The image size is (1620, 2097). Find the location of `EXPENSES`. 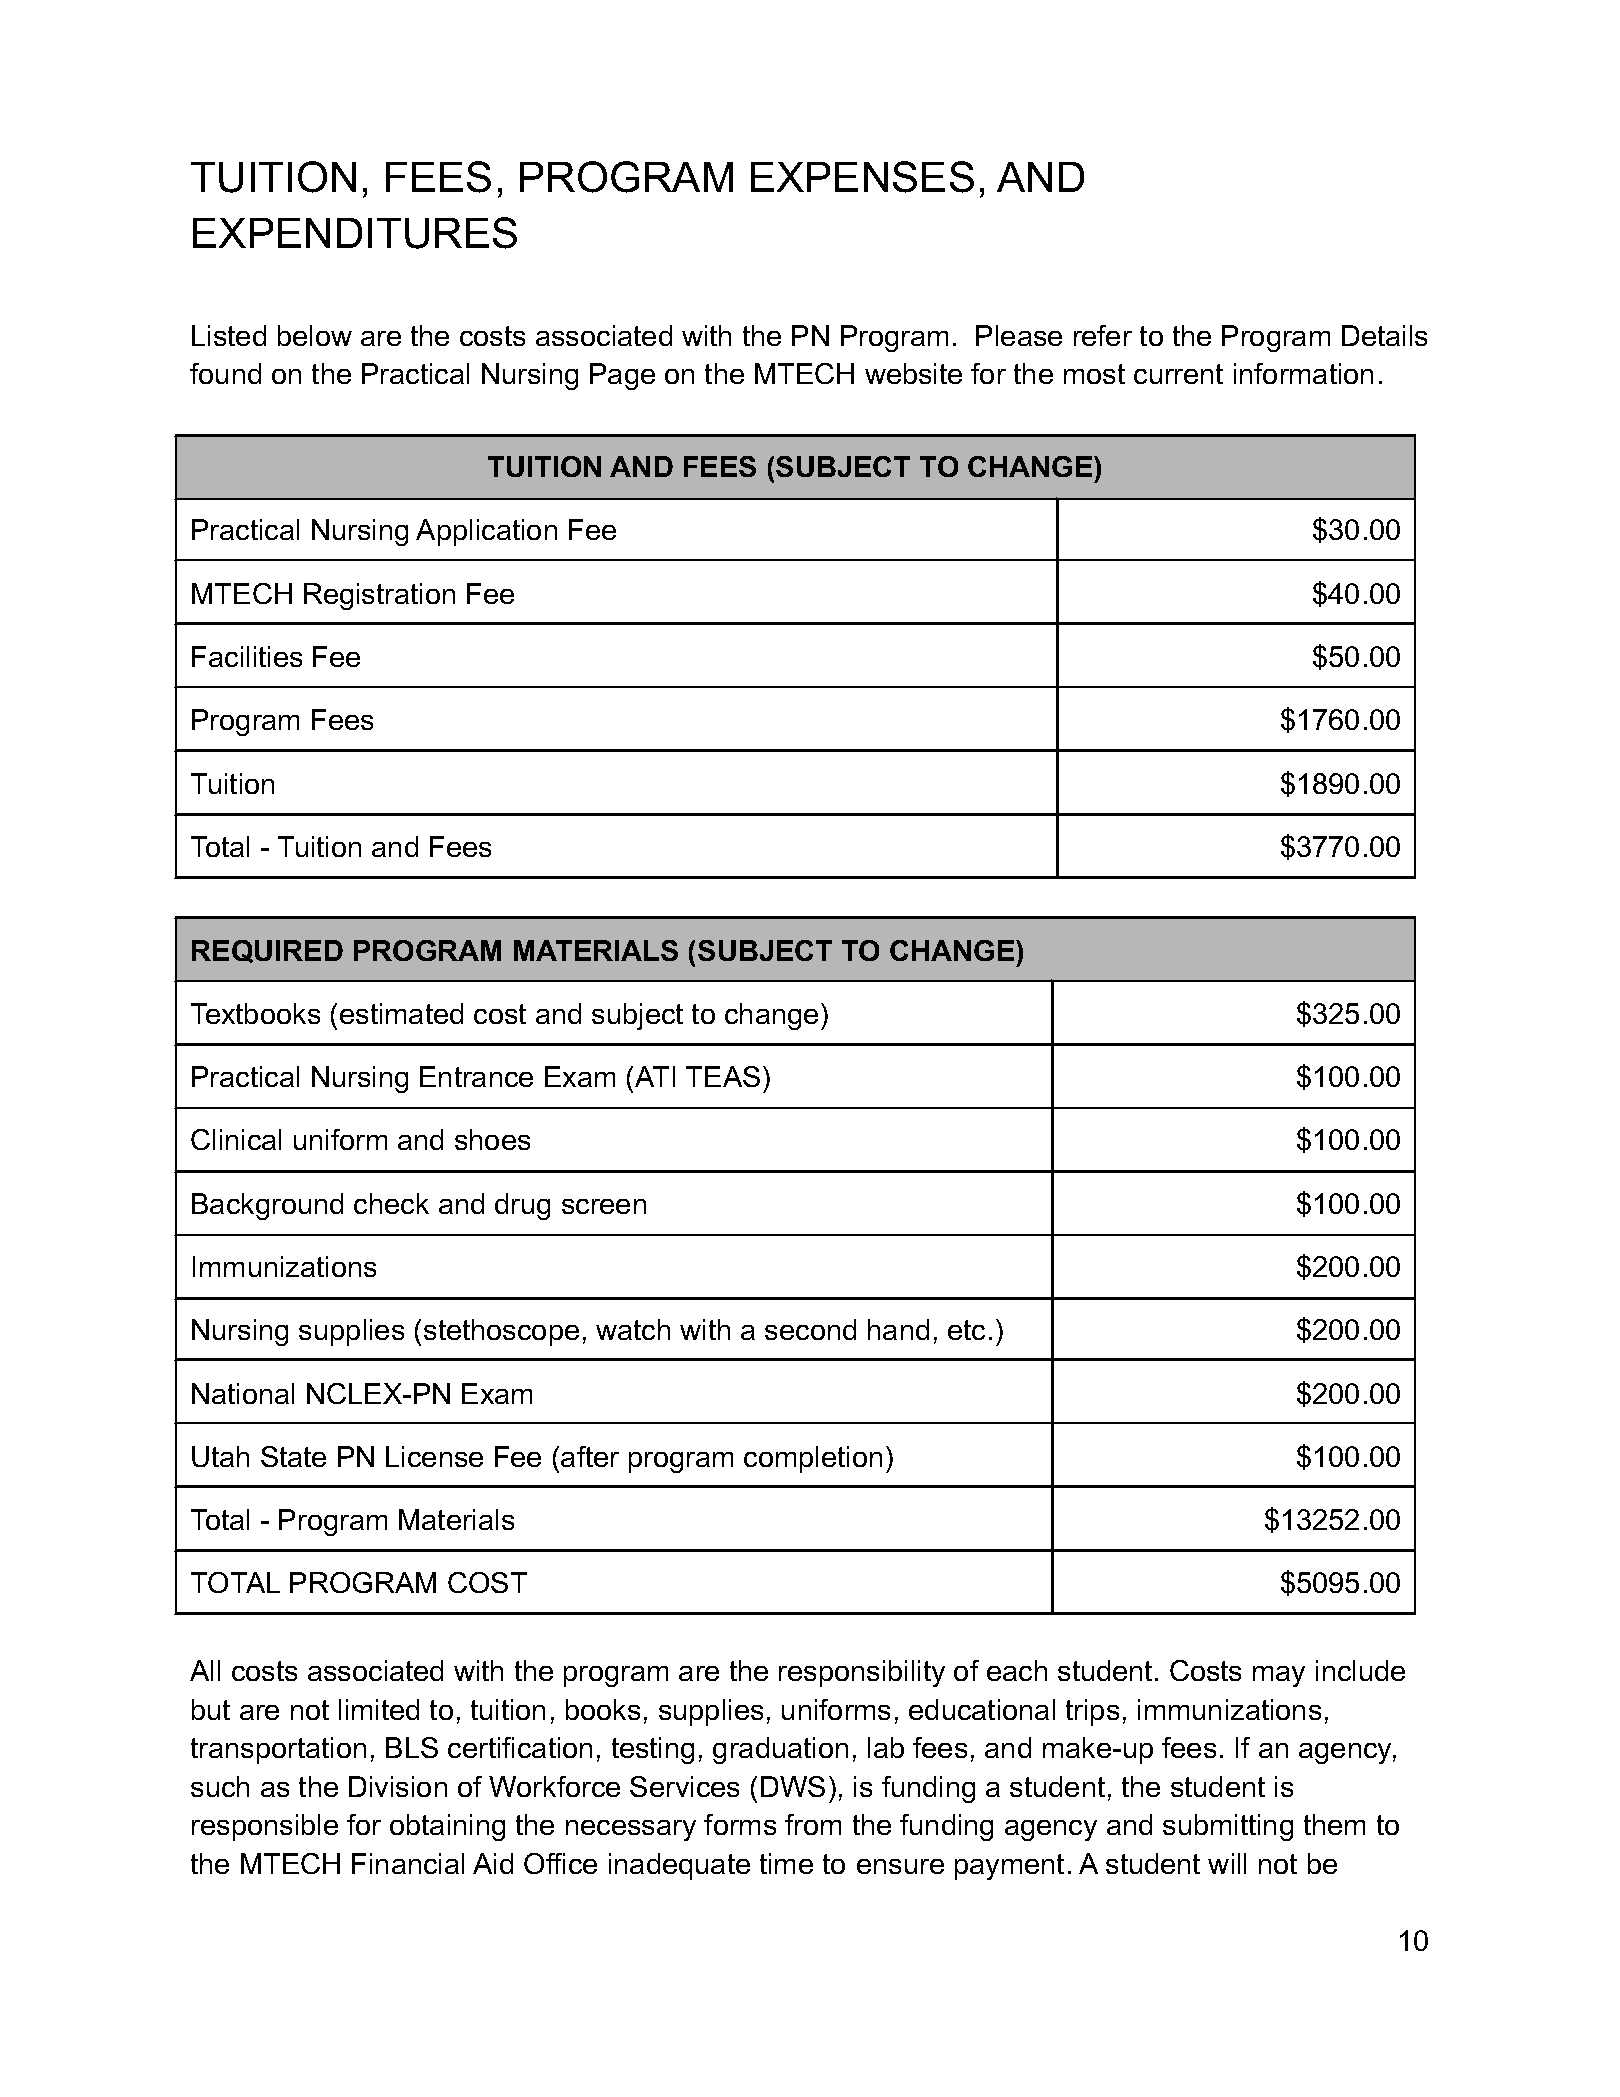

EXPENSES is located at coordinates (862, 177).
